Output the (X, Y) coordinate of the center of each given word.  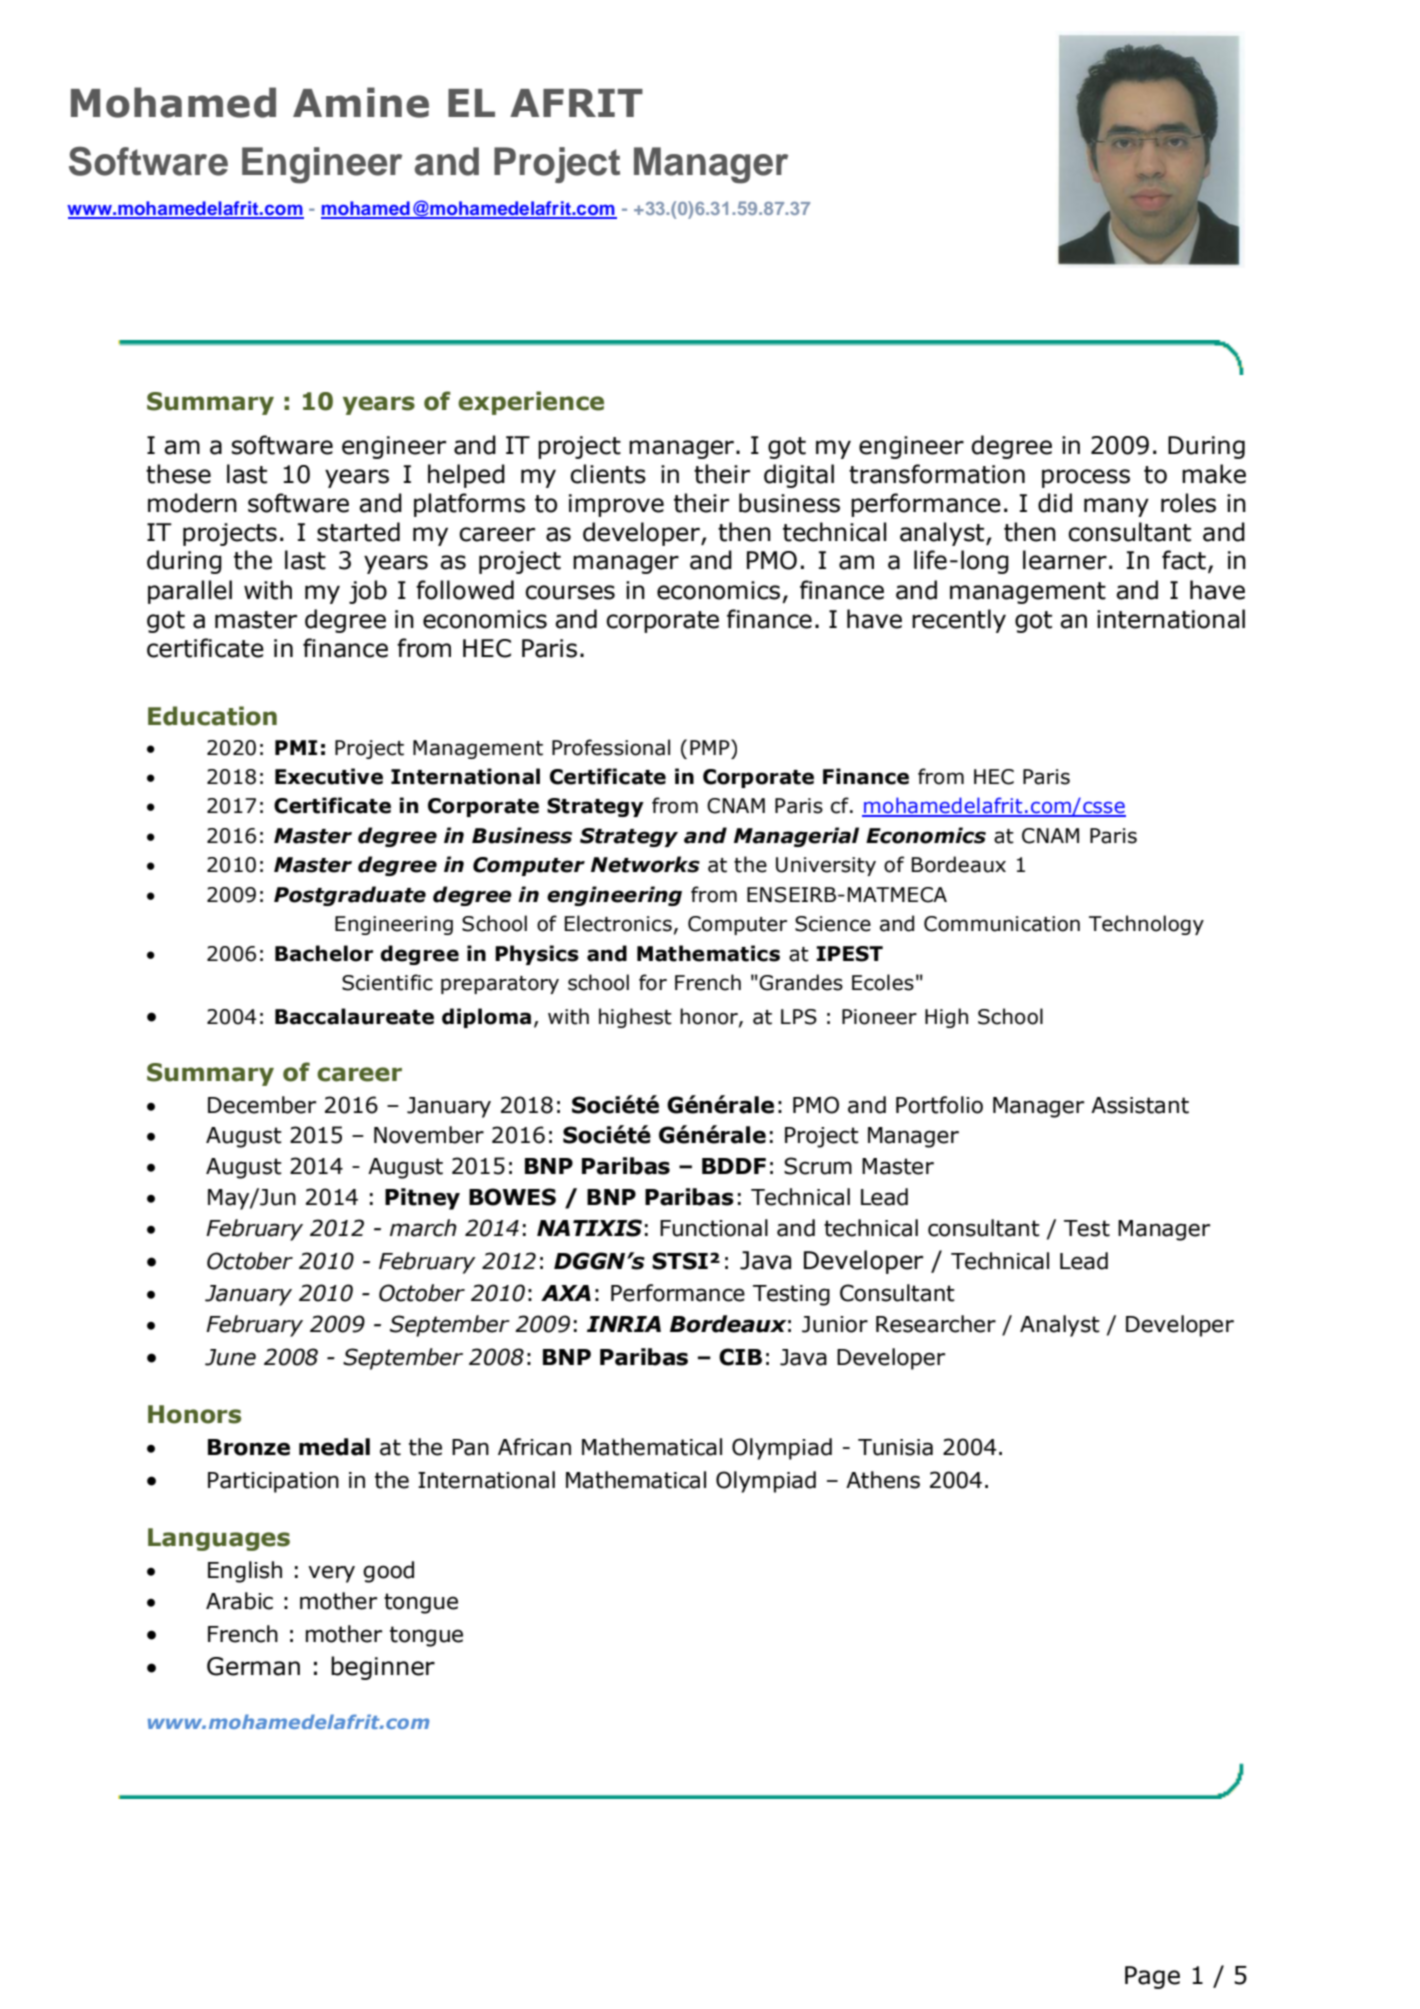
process (1086, 478)
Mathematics (708, 953)
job (368, 592)
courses (570, 592)
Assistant (1140, 1105)
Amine (361, 102)
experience (531, 403)
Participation (273, 1482)
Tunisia (895, 1447)
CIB (740, 1357)
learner (1065, 560)
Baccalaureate (354, 1016)
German (253, 1666)
